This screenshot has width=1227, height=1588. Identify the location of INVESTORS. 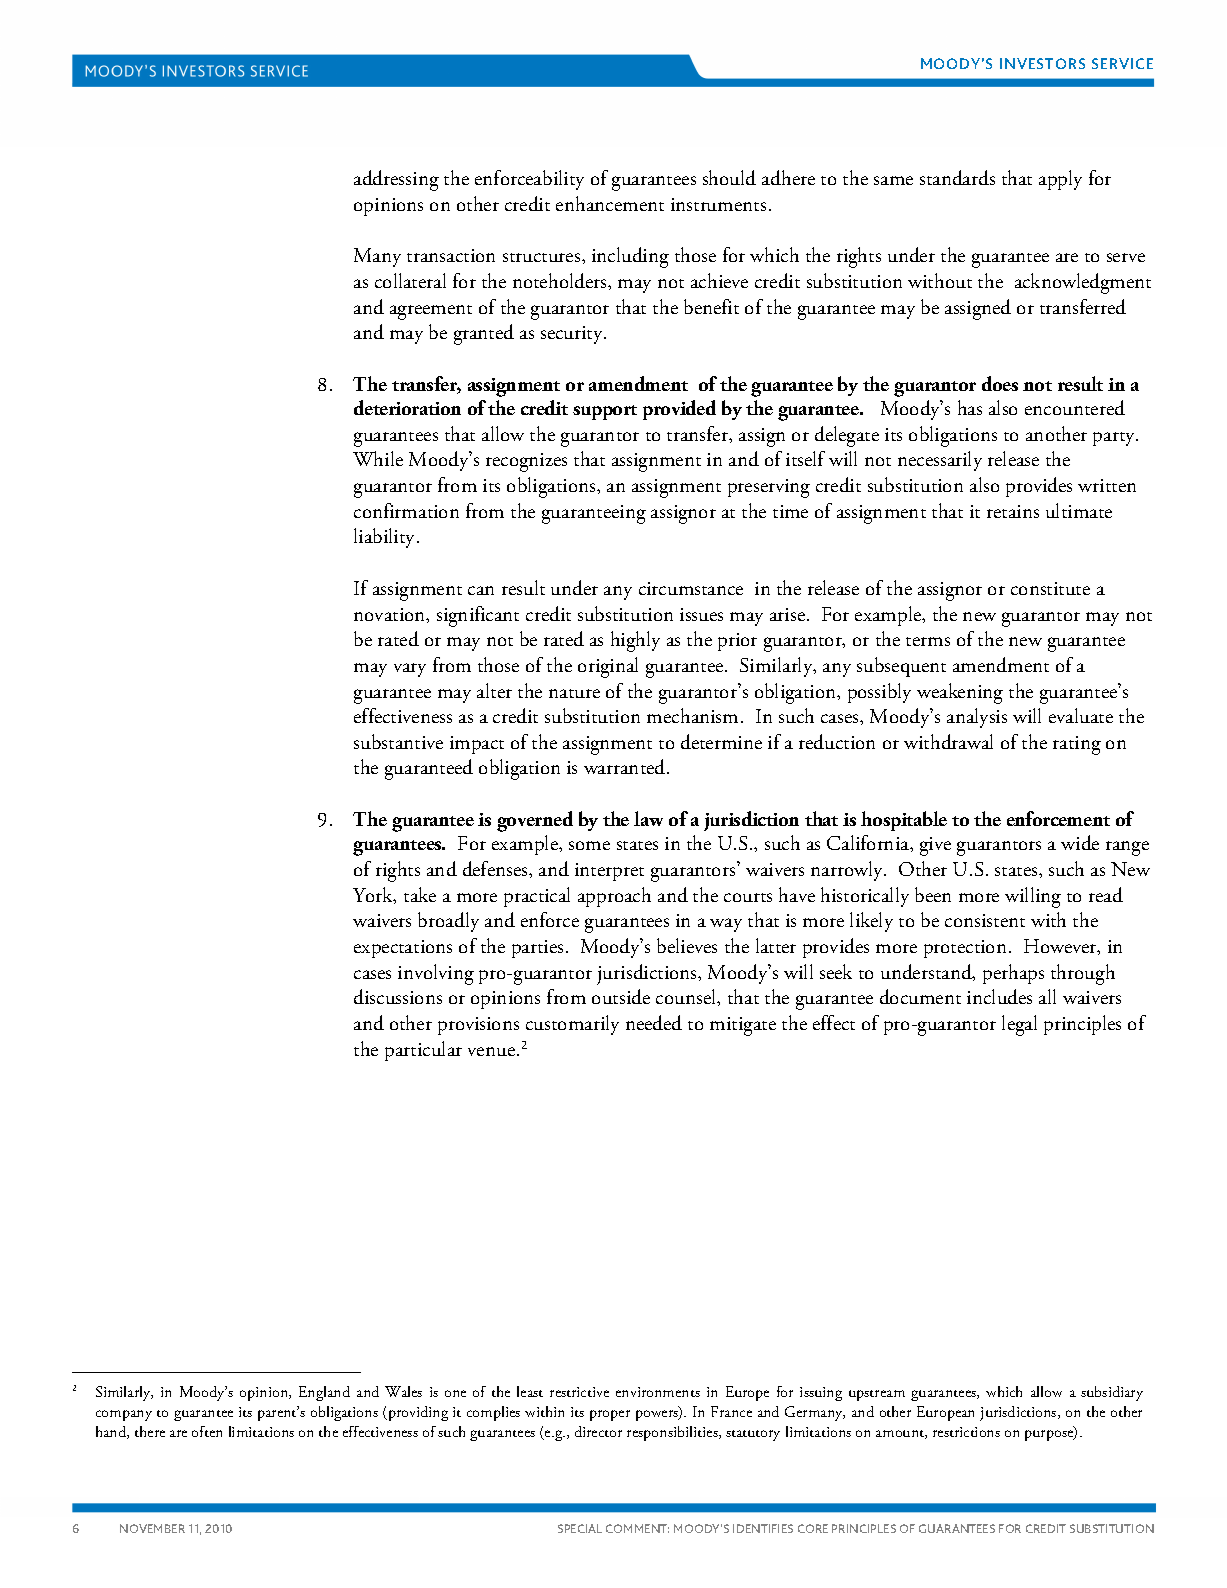
(1042, 63).
